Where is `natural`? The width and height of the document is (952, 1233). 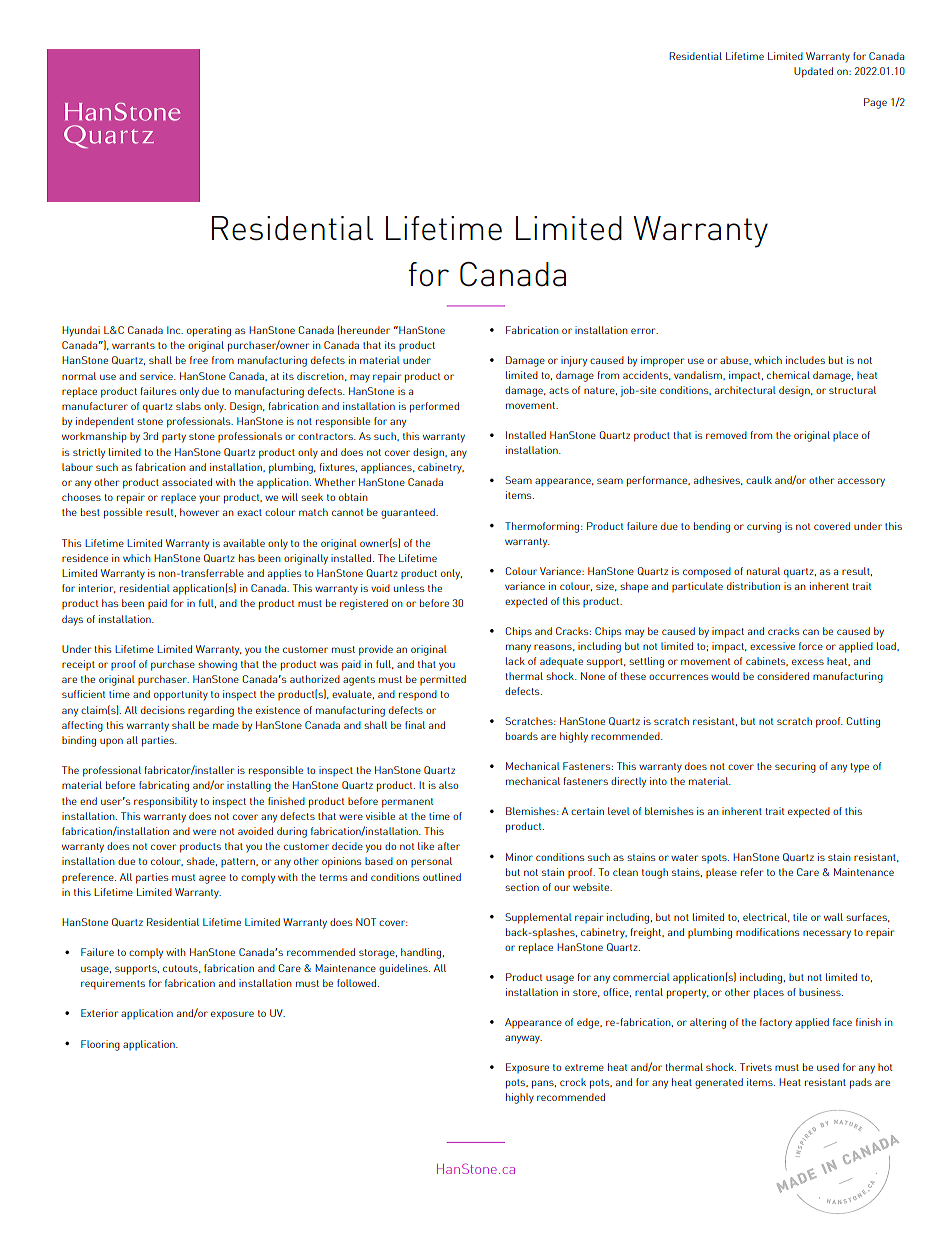 natural is located at coordinates (763, 571).
